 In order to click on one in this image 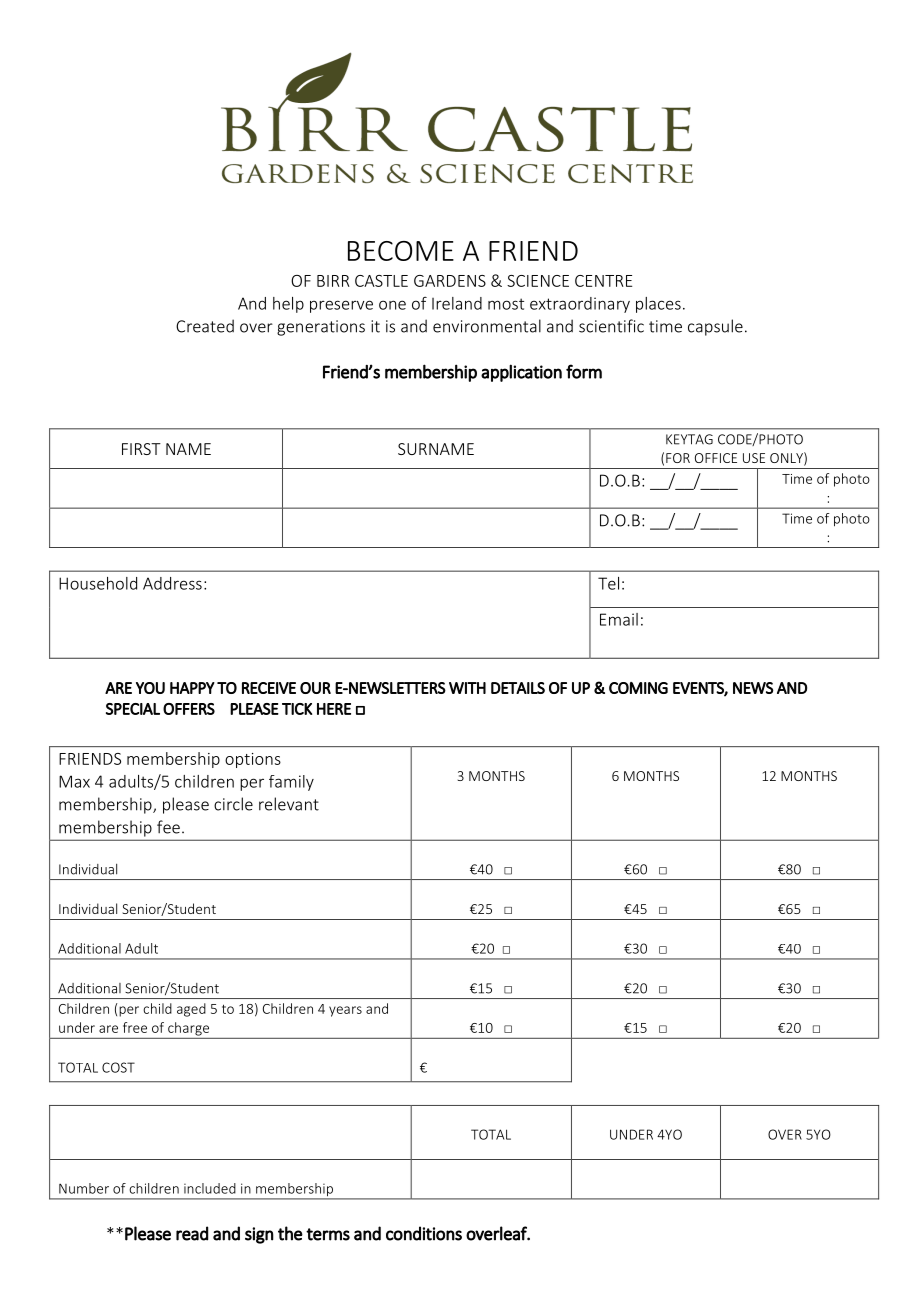, I will do `click(392, 305)`.
